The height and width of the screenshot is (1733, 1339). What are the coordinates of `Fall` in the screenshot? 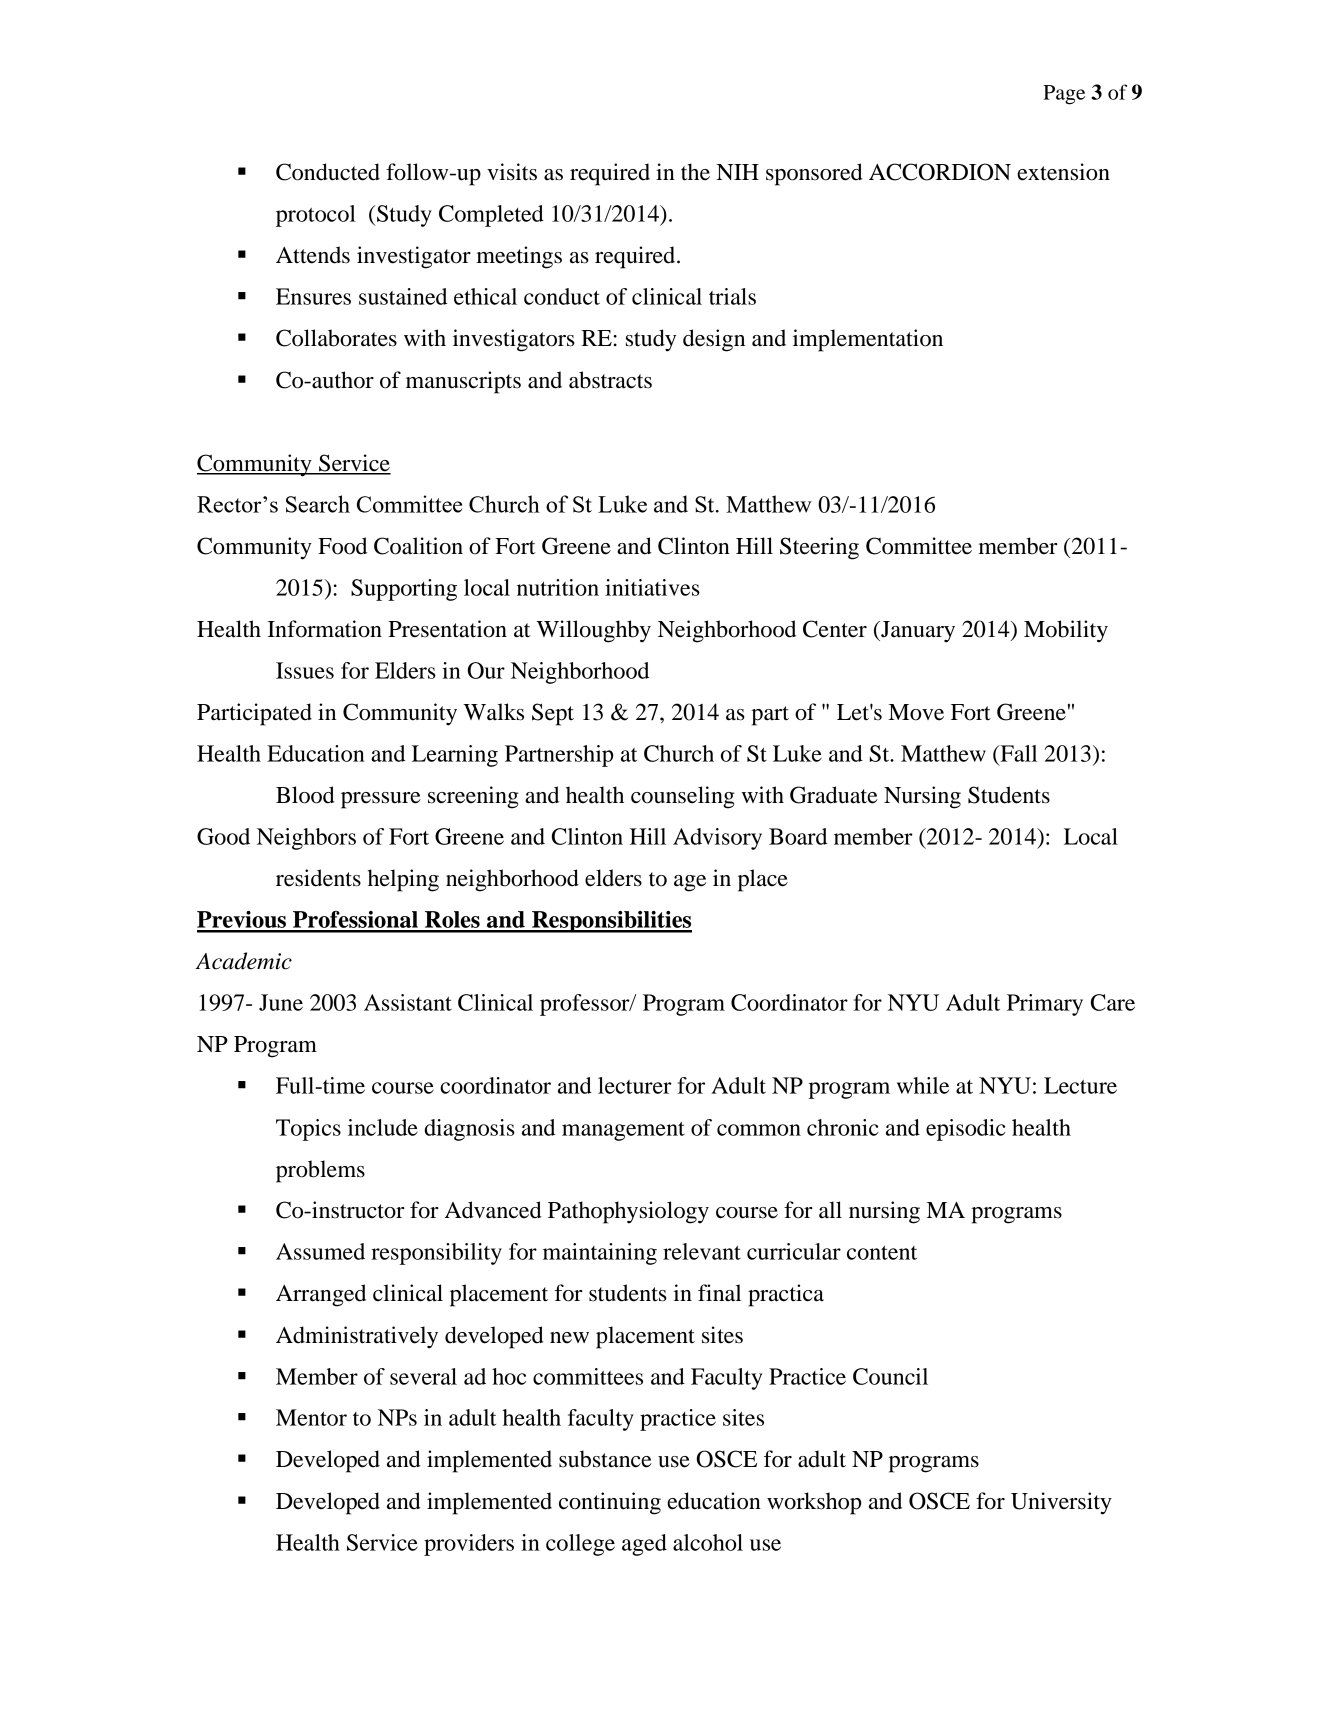 It's located at (1017, 753).
